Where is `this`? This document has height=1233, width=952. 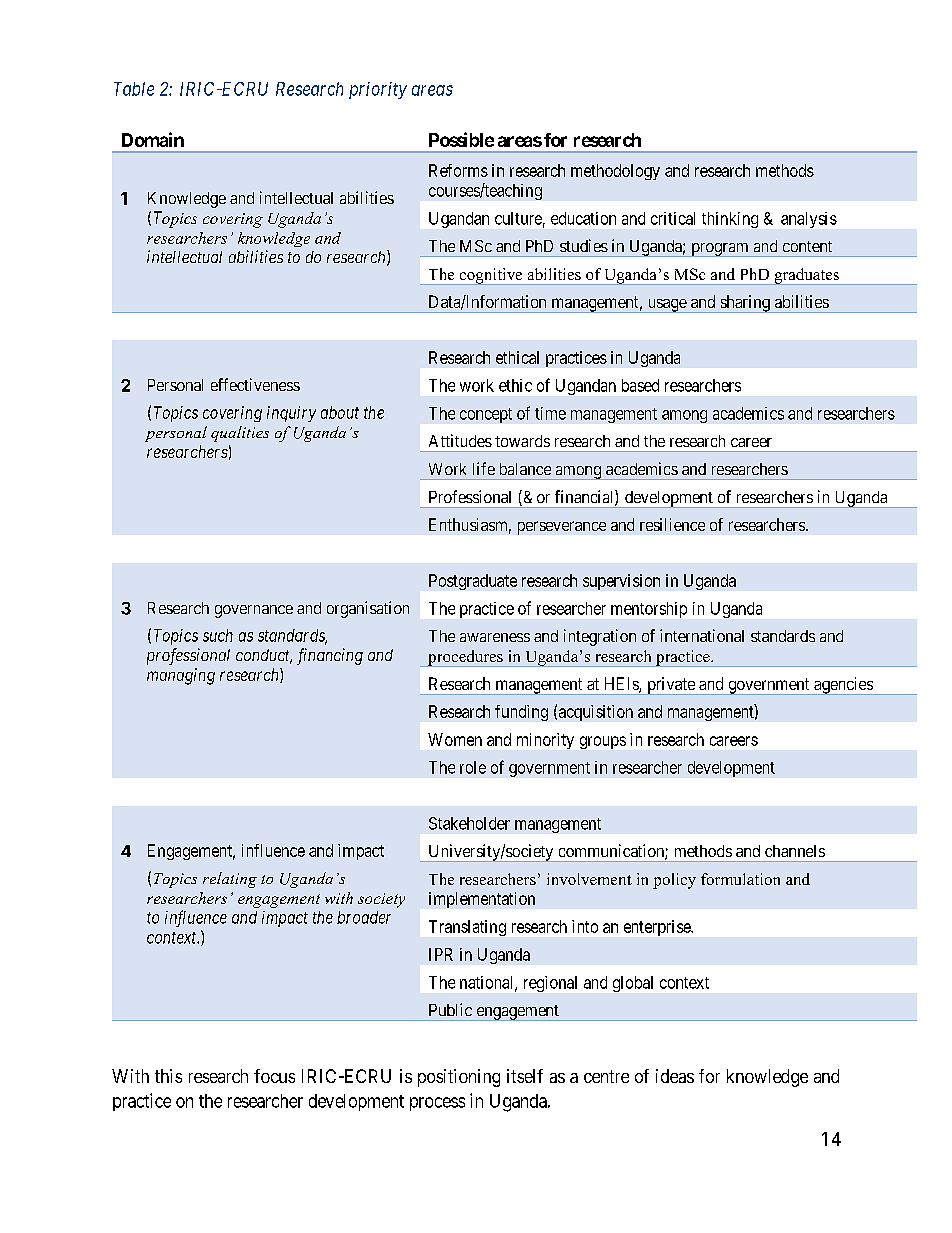 this is located at coordinates (168, 1076).
